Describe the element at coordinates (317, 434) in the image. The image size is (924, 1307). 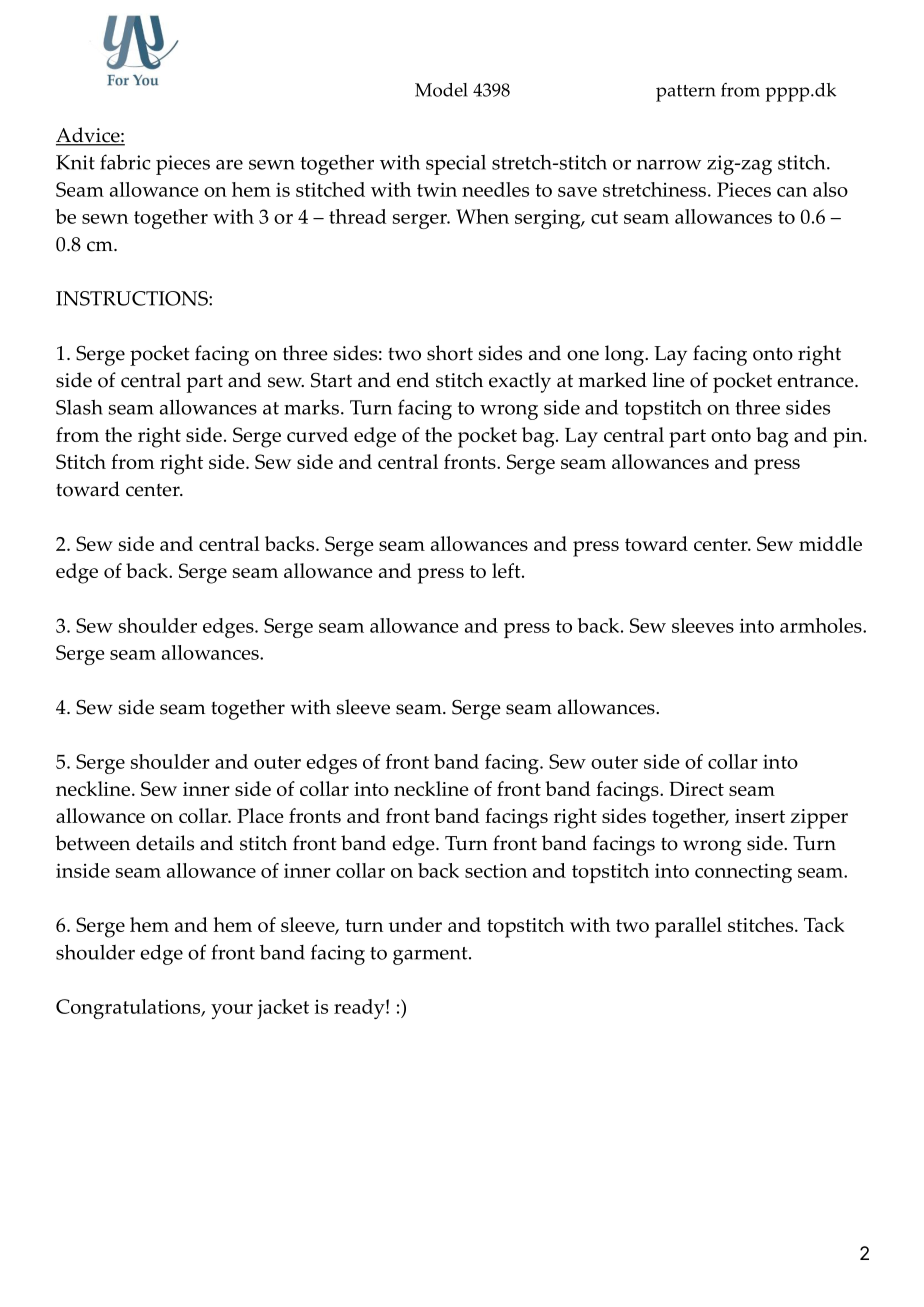
I see `curved` at that location.
